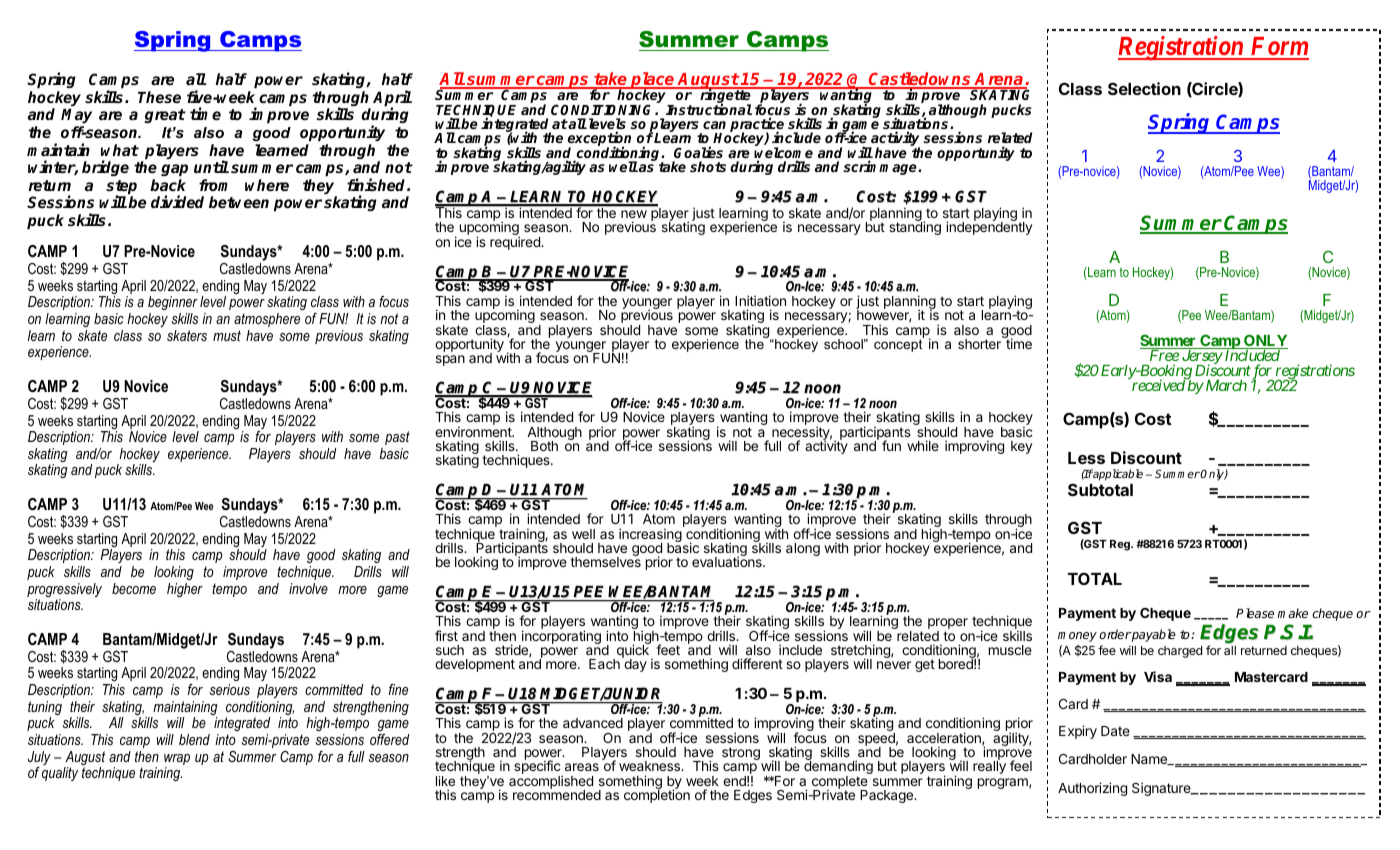 Image resolution: width=1400 pixels, height=850 pixels. Describe the element at coordinates (1144, 88) in the screenshot. I see `Selection` at that location.
